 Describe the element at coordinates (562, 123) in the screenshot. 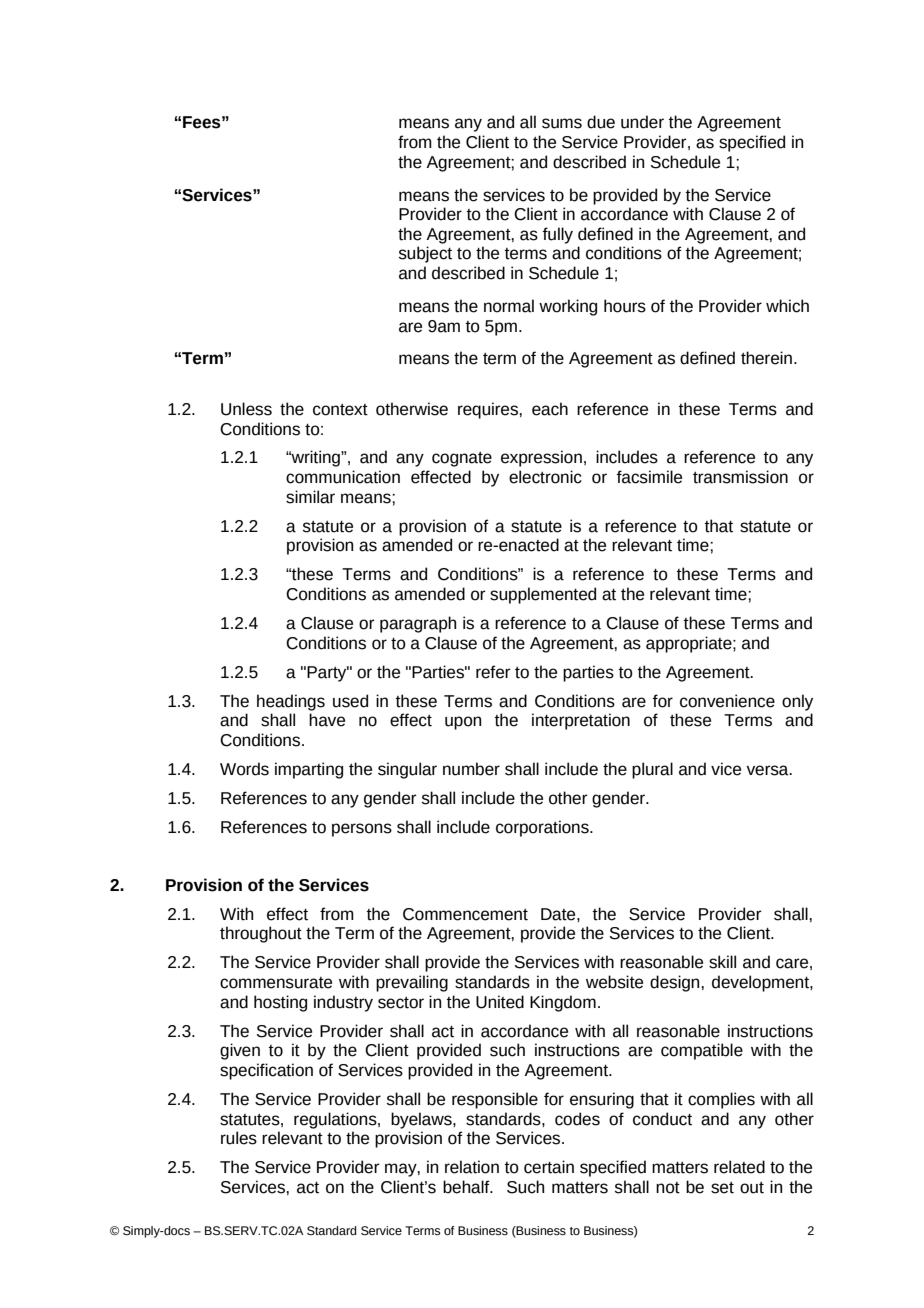

I see `sums` at that location.
